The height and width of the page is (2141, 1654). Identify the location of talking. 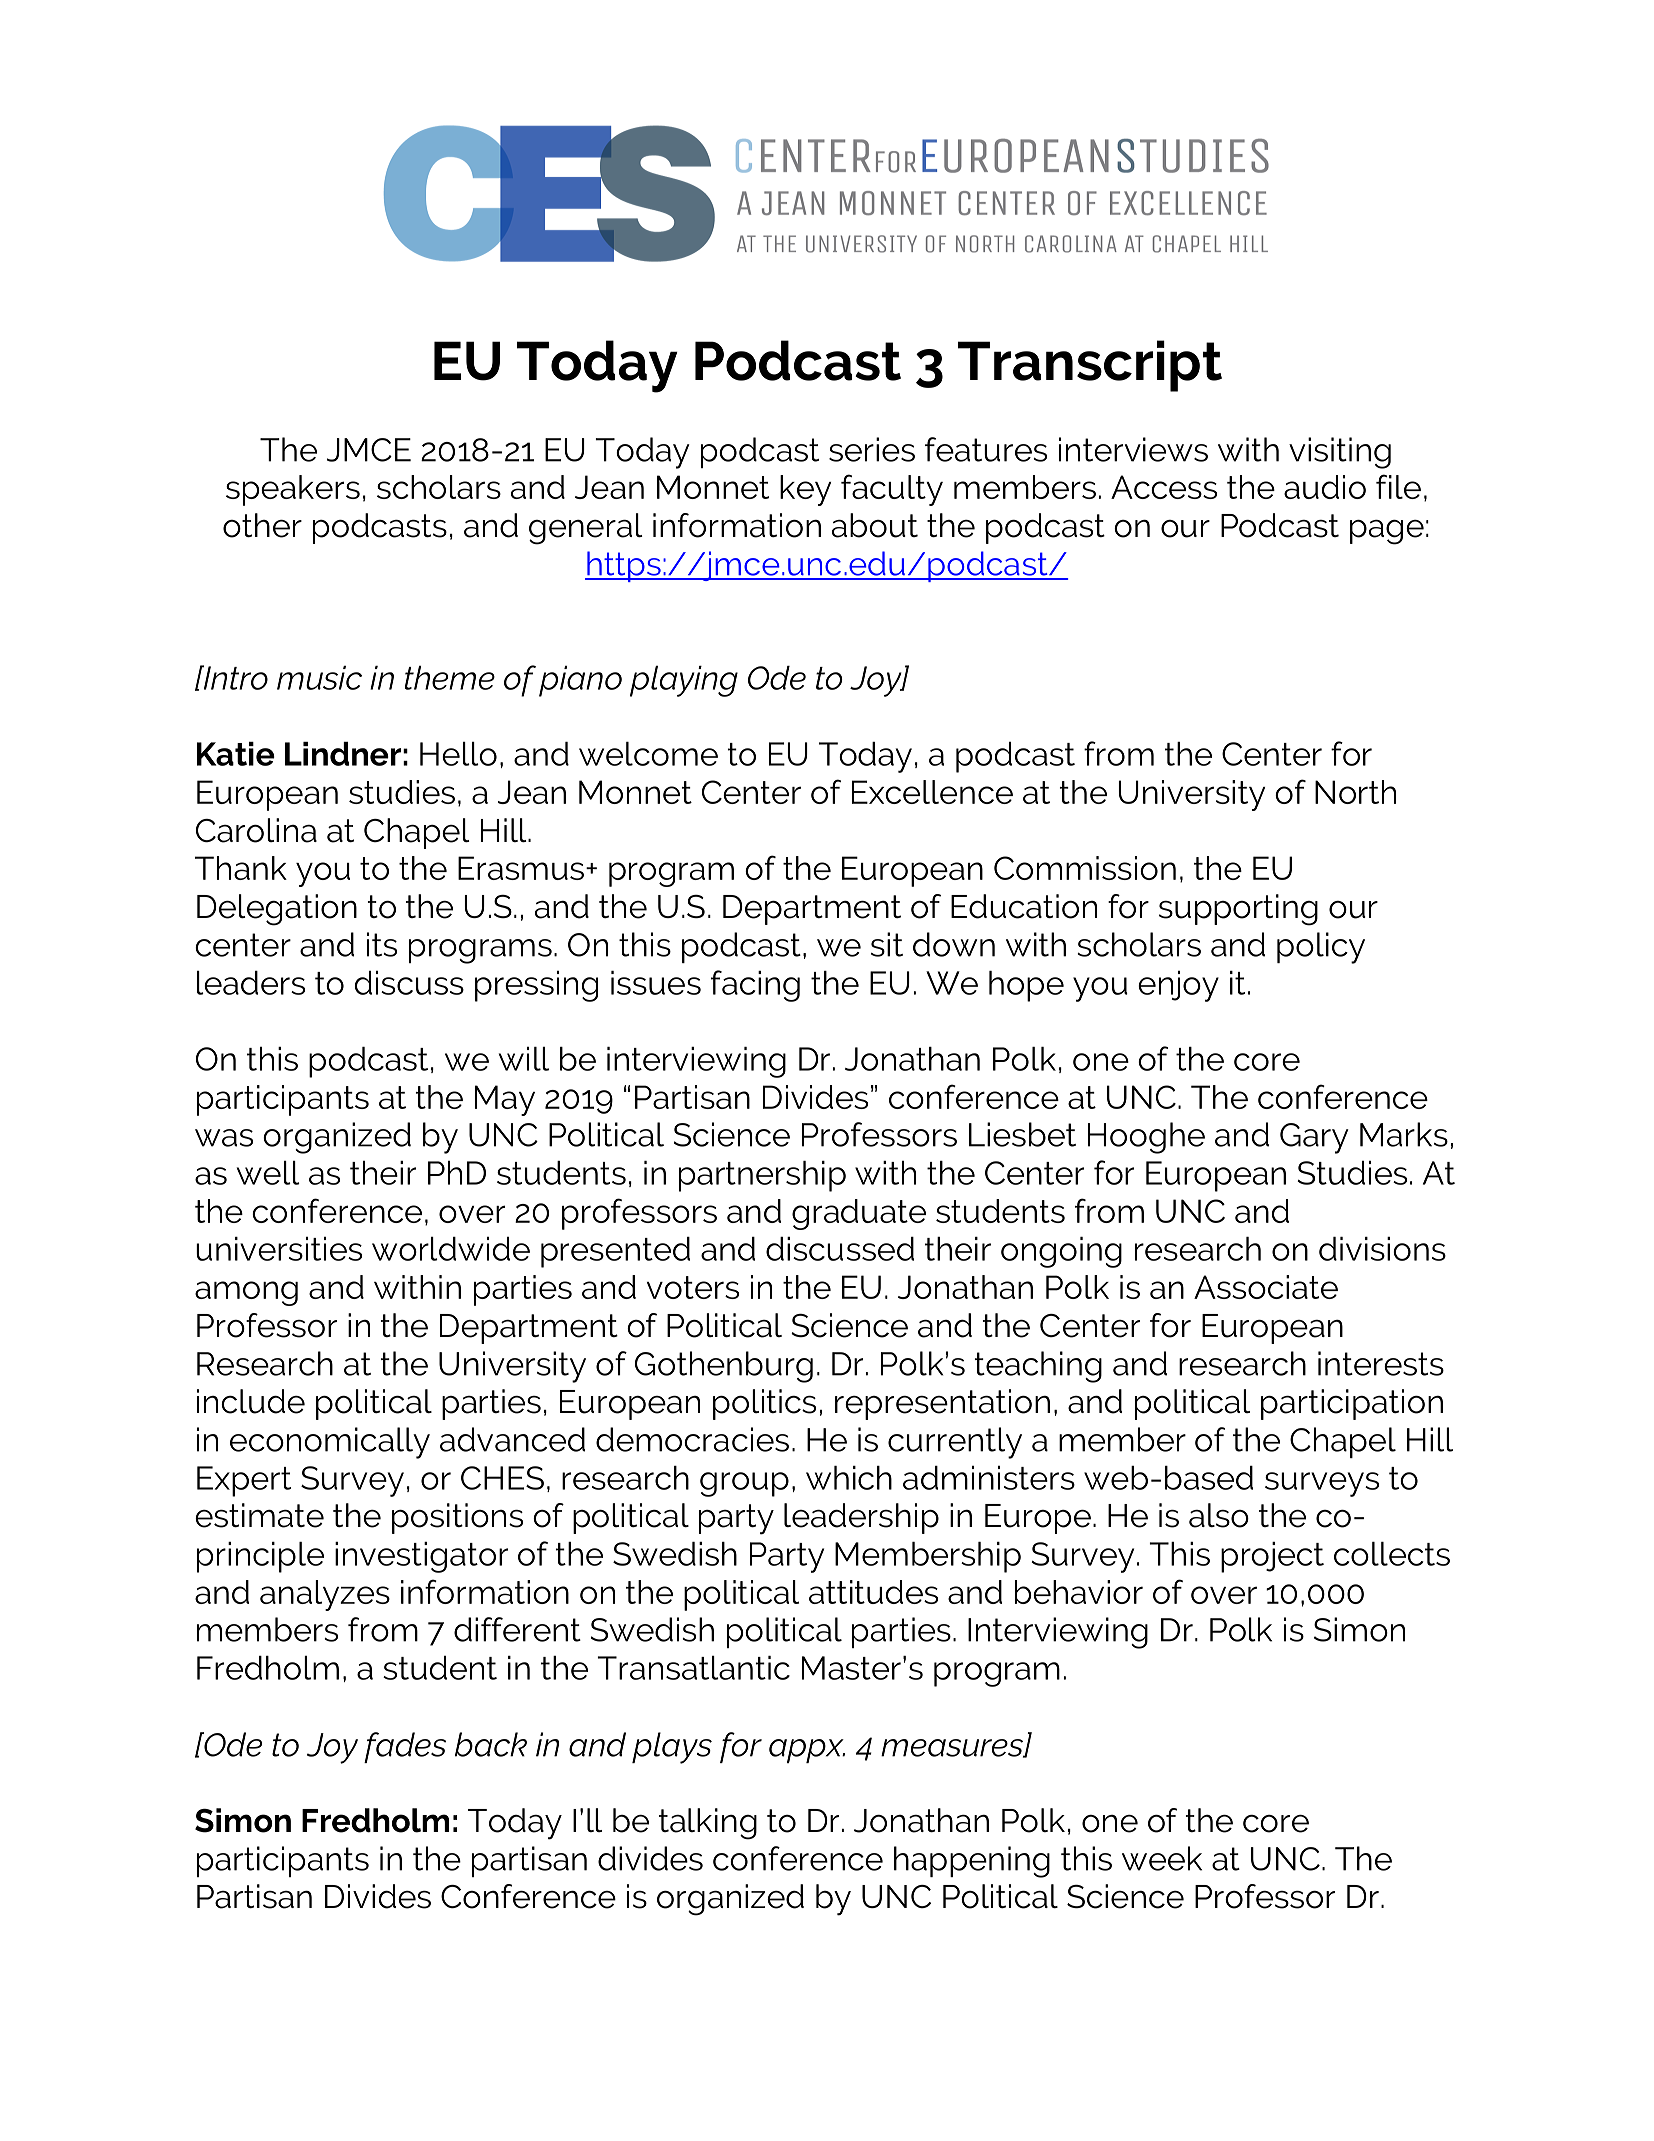
(708, 1824).
